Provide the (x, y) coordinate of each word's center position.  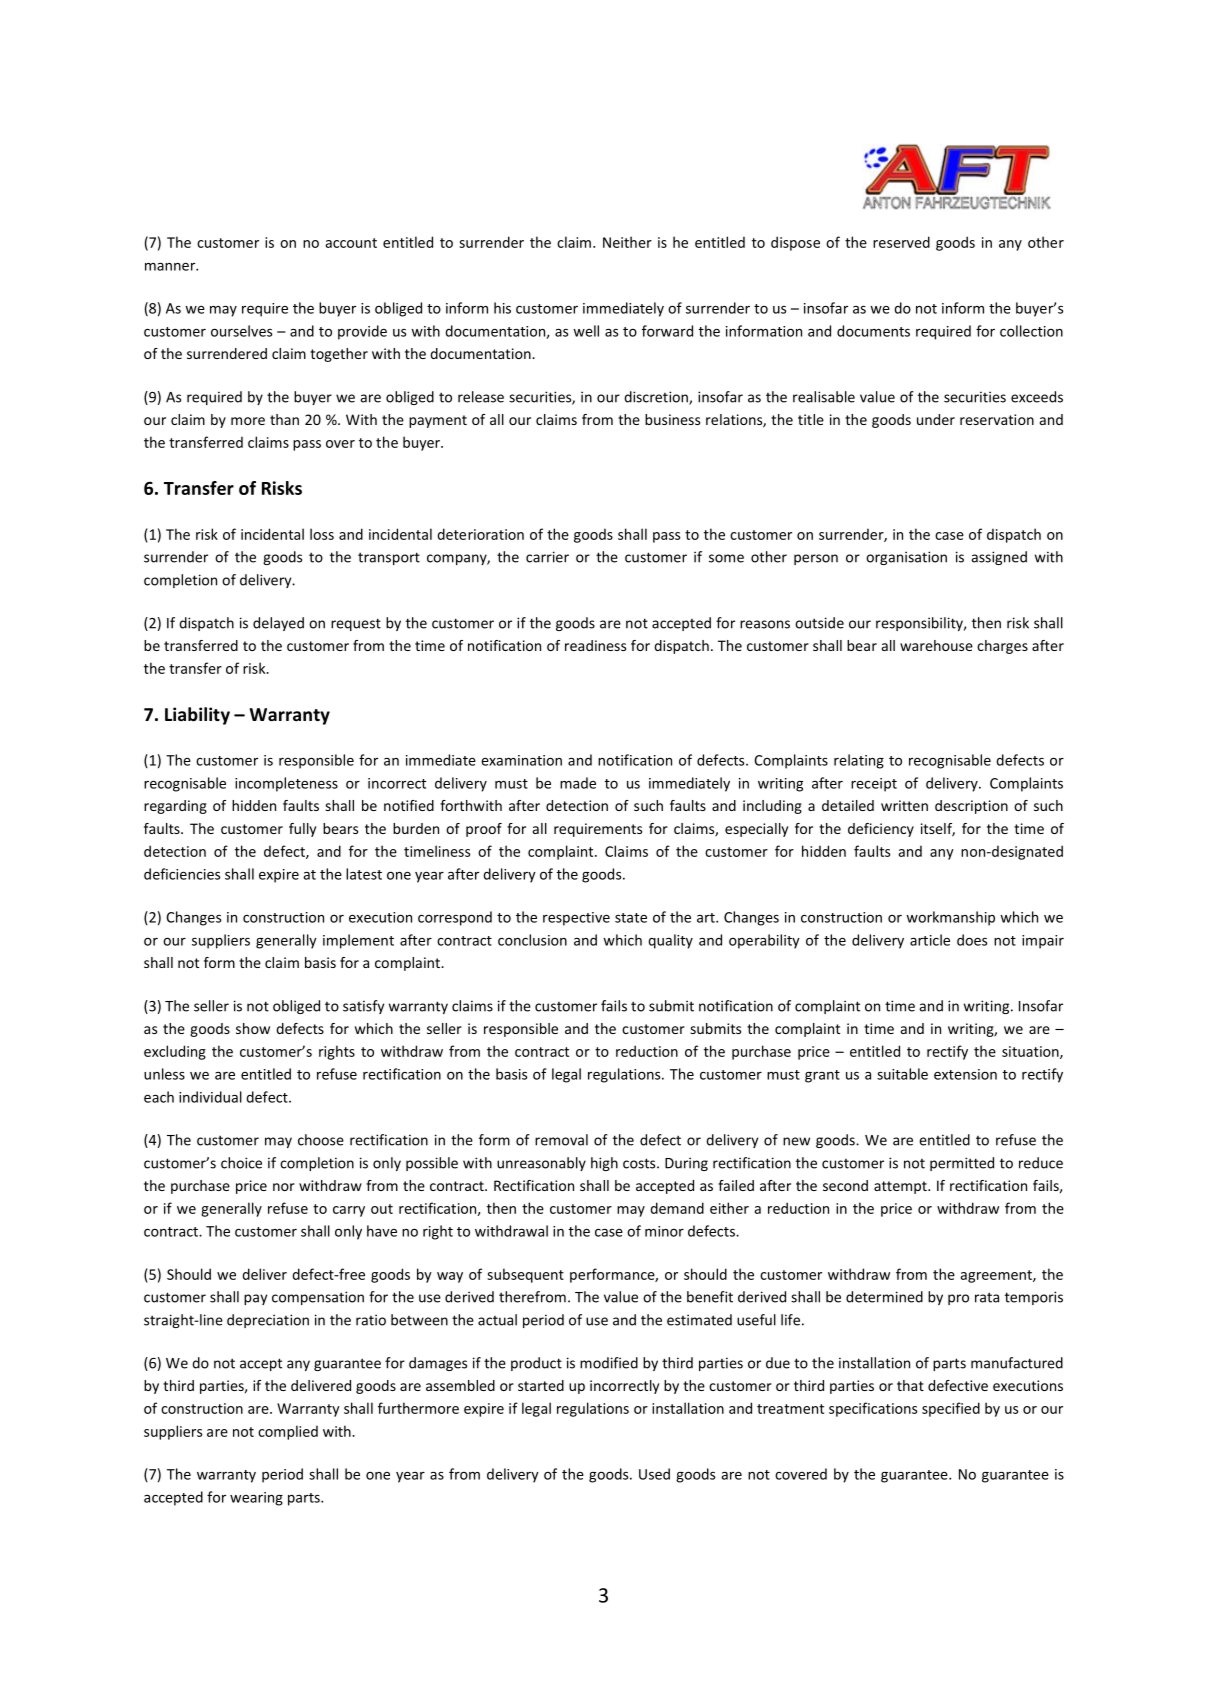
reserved (901, 242)
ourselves (241, 331)
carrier (547, 557)
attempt (901, 1187)
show (253, 1028)
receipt (874, 785)
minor (664, 1231)
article (930, 940)
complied (288, 1432)
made (578, 783)
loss (322, 534)
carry (349, 1211)
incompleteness (286, 784)
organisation (906, 558)
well (586, 331)
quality (670, 941)
